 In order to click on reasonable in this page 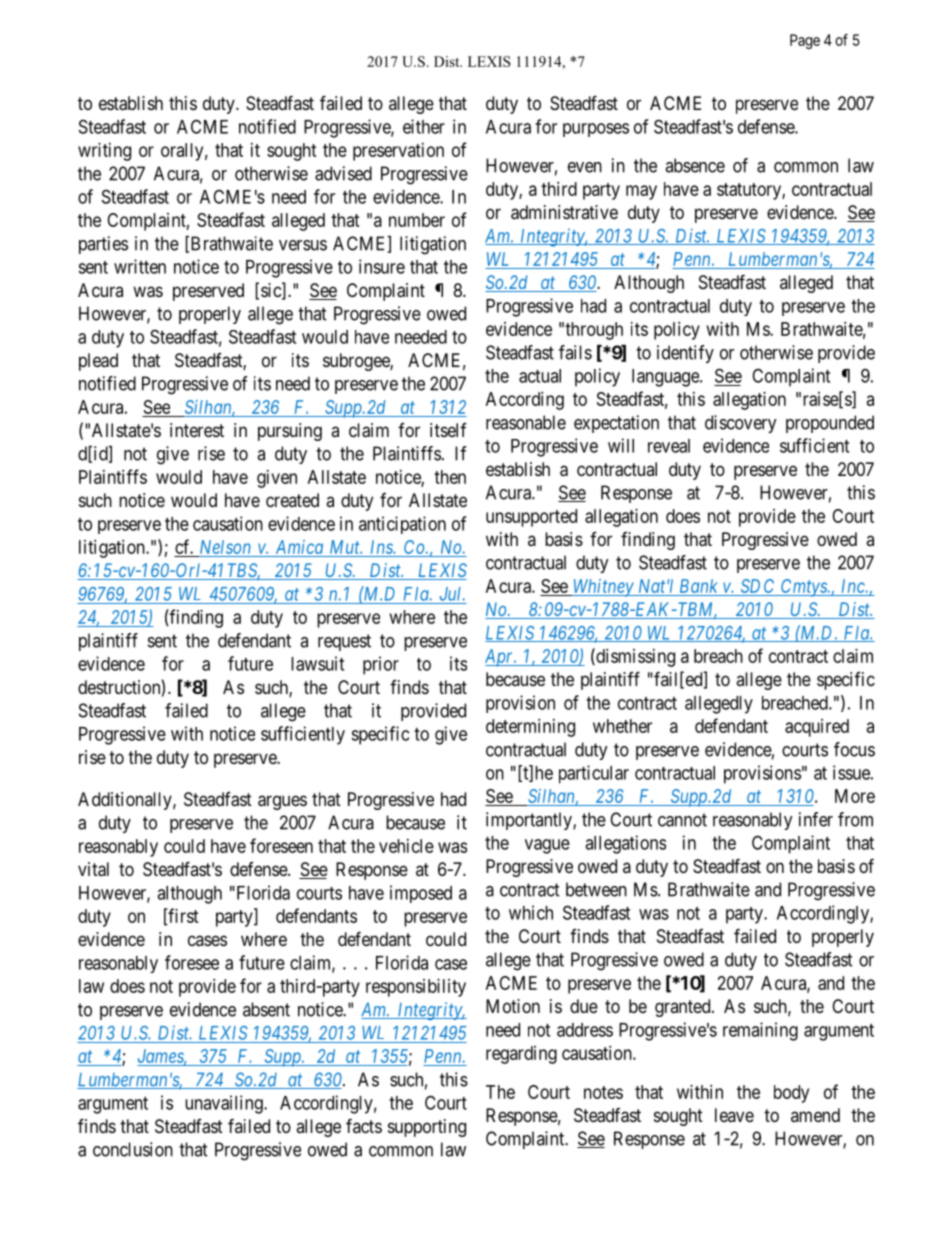, I will do `click(526, 422)`.
